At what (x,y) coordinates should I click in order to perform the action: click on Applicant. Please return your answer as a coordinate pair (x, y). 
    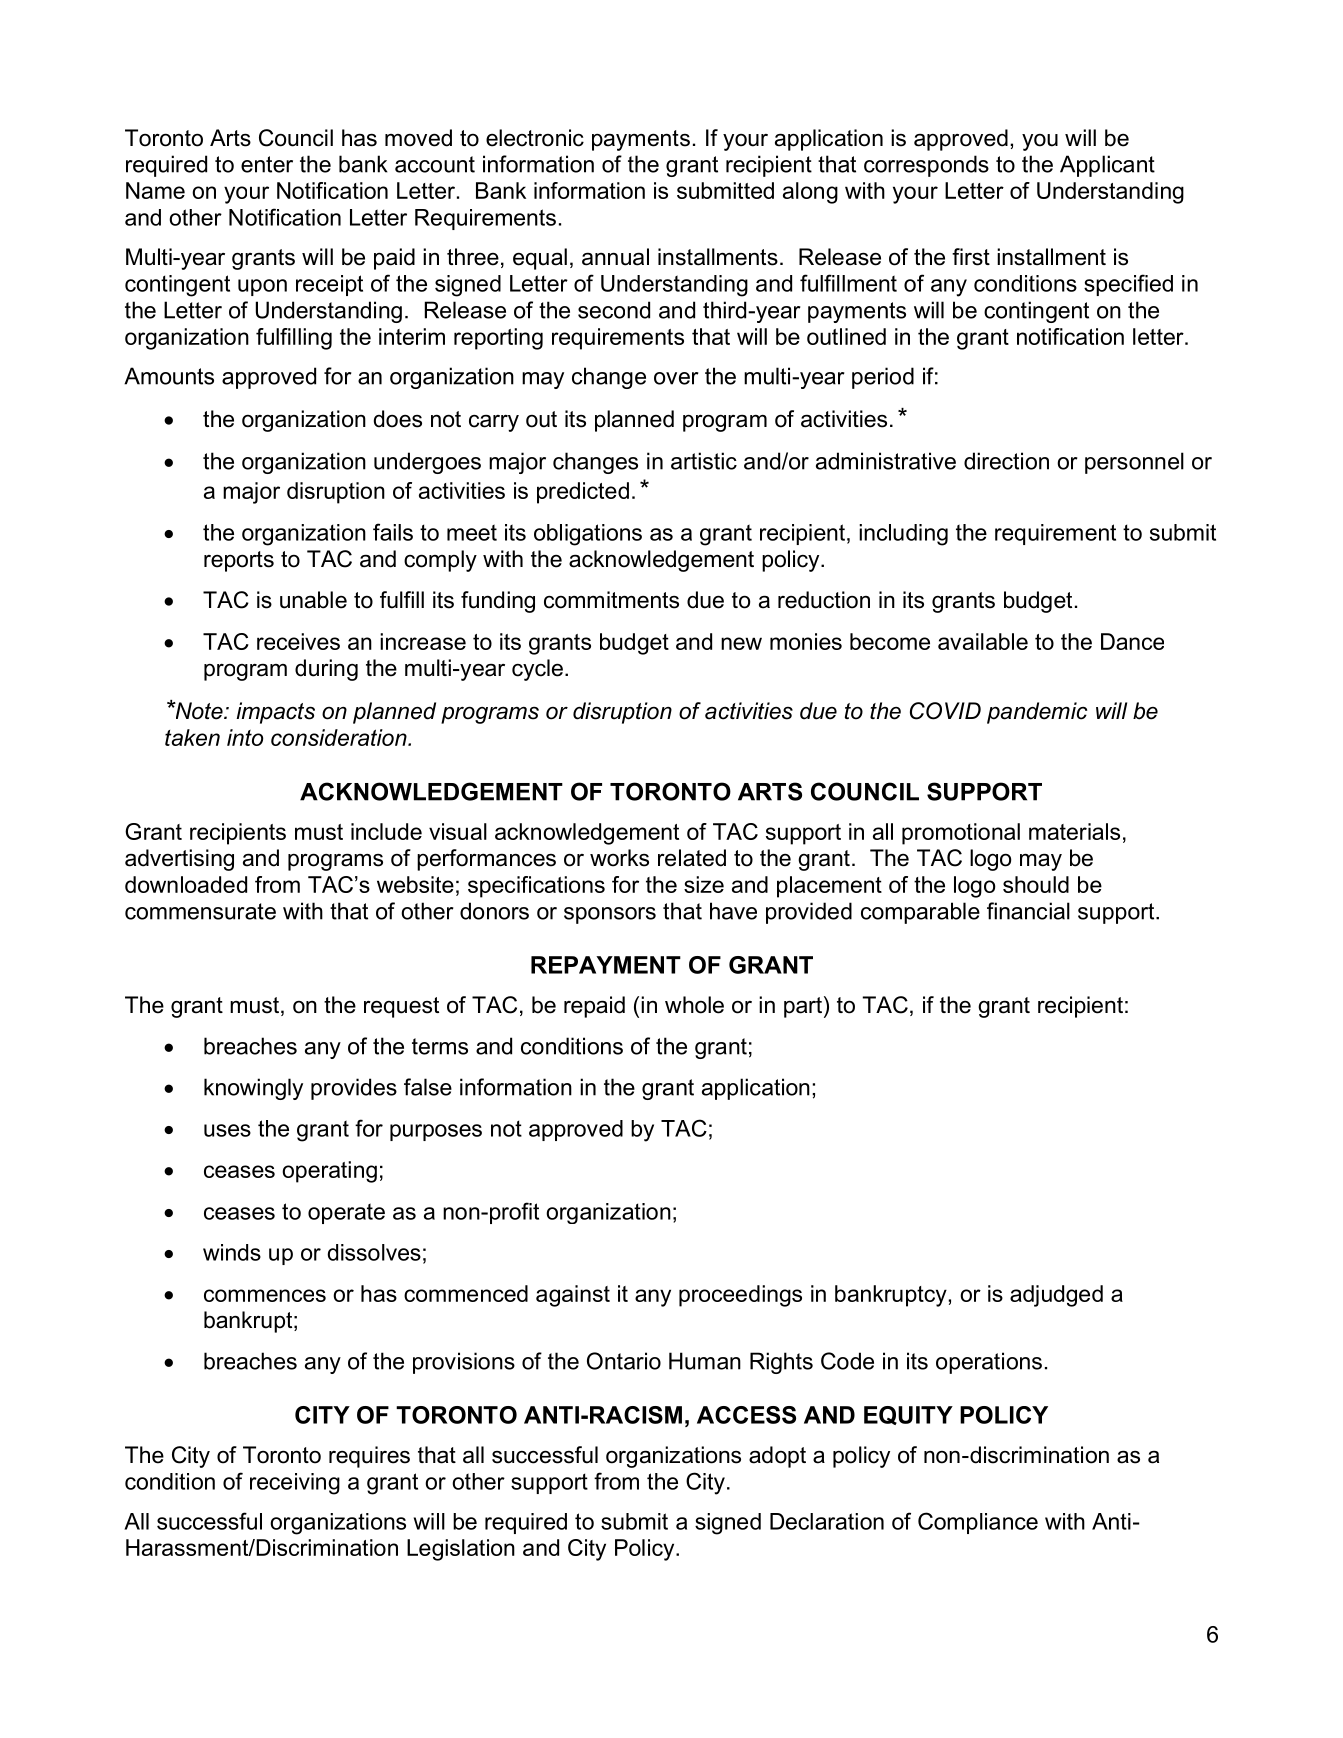
    Looking at the image, I should click on (1107, 166).
